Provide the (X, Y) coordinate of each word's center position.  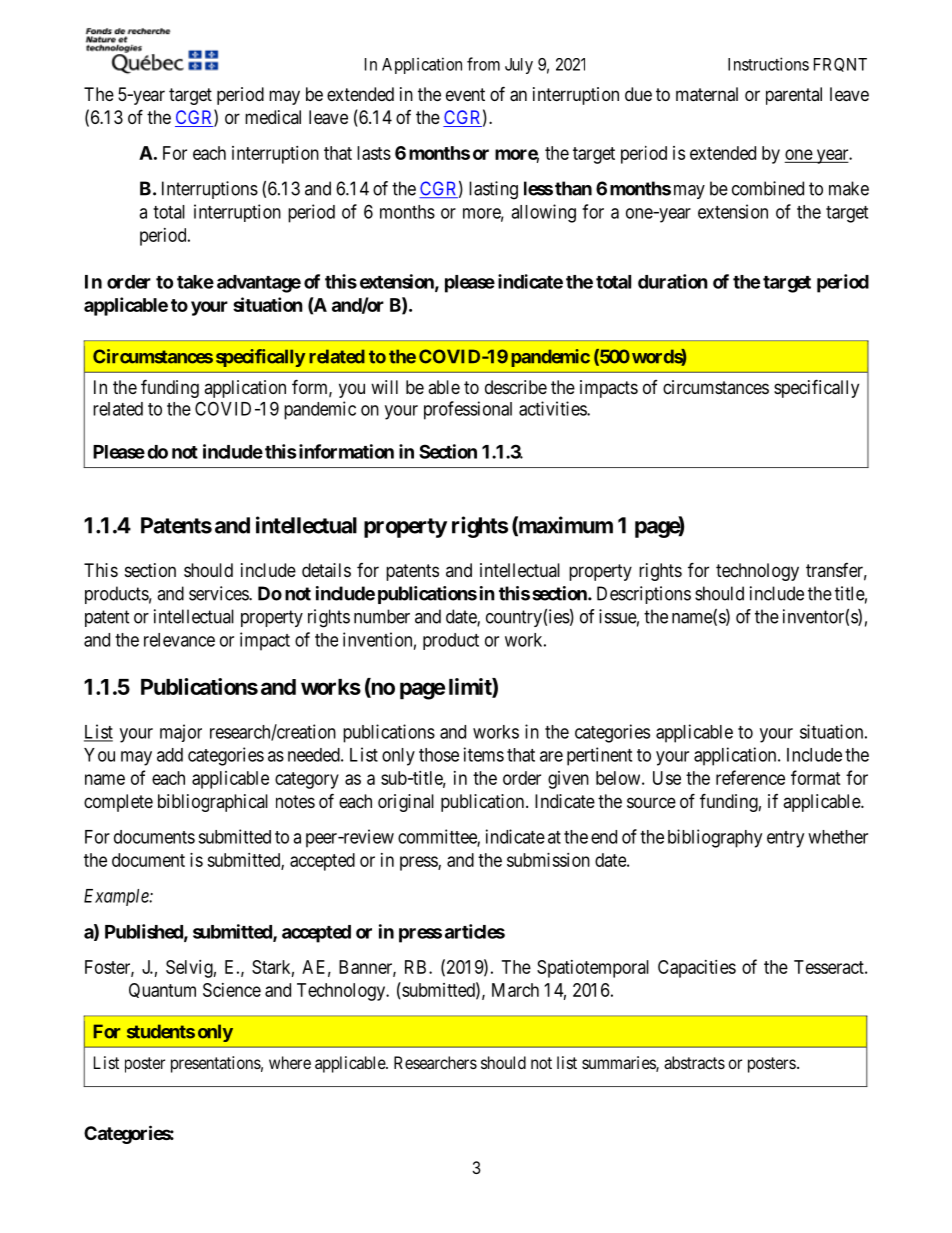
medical (273, 117)
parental (794, 96)
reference (750, 777)
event (465, 94)
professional (468, 410)
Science (232, 990)
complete (118, 803)
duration (673, 281)
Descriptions (644, 595)
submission (548, 860)
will (384, 387)
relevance (179, 640)
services (219, 593)
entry (785, 839)
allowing (543, 213)
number (382, 616)
